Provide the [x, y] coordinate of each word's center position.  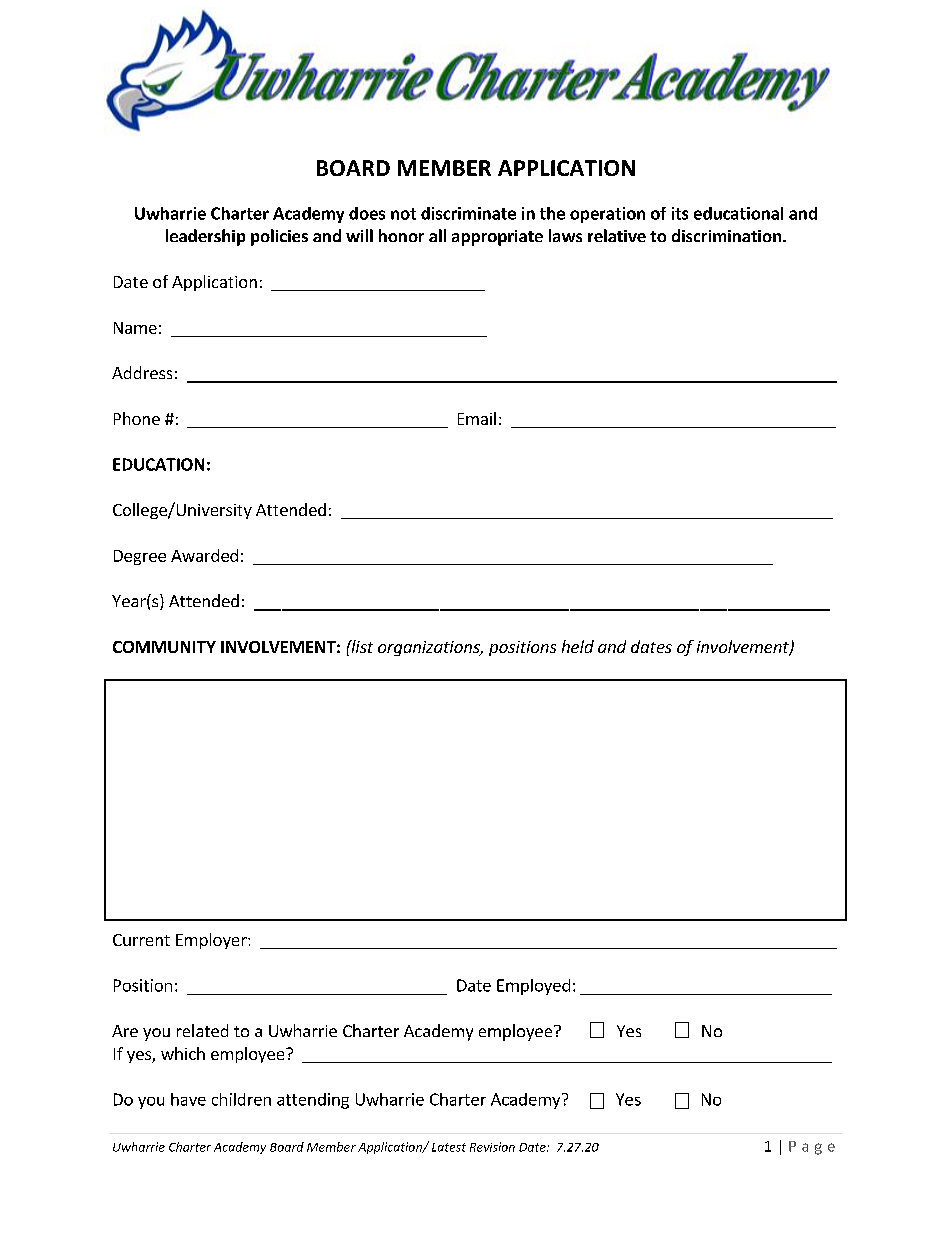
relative [617, 235]
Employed [533, 987]
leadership [205, 237]
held [578, 646]
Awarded [204, 555]
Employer [212, 941]
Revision [492, 1147]
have [188, 1099]
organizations [430, 648]
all [437, 235]
